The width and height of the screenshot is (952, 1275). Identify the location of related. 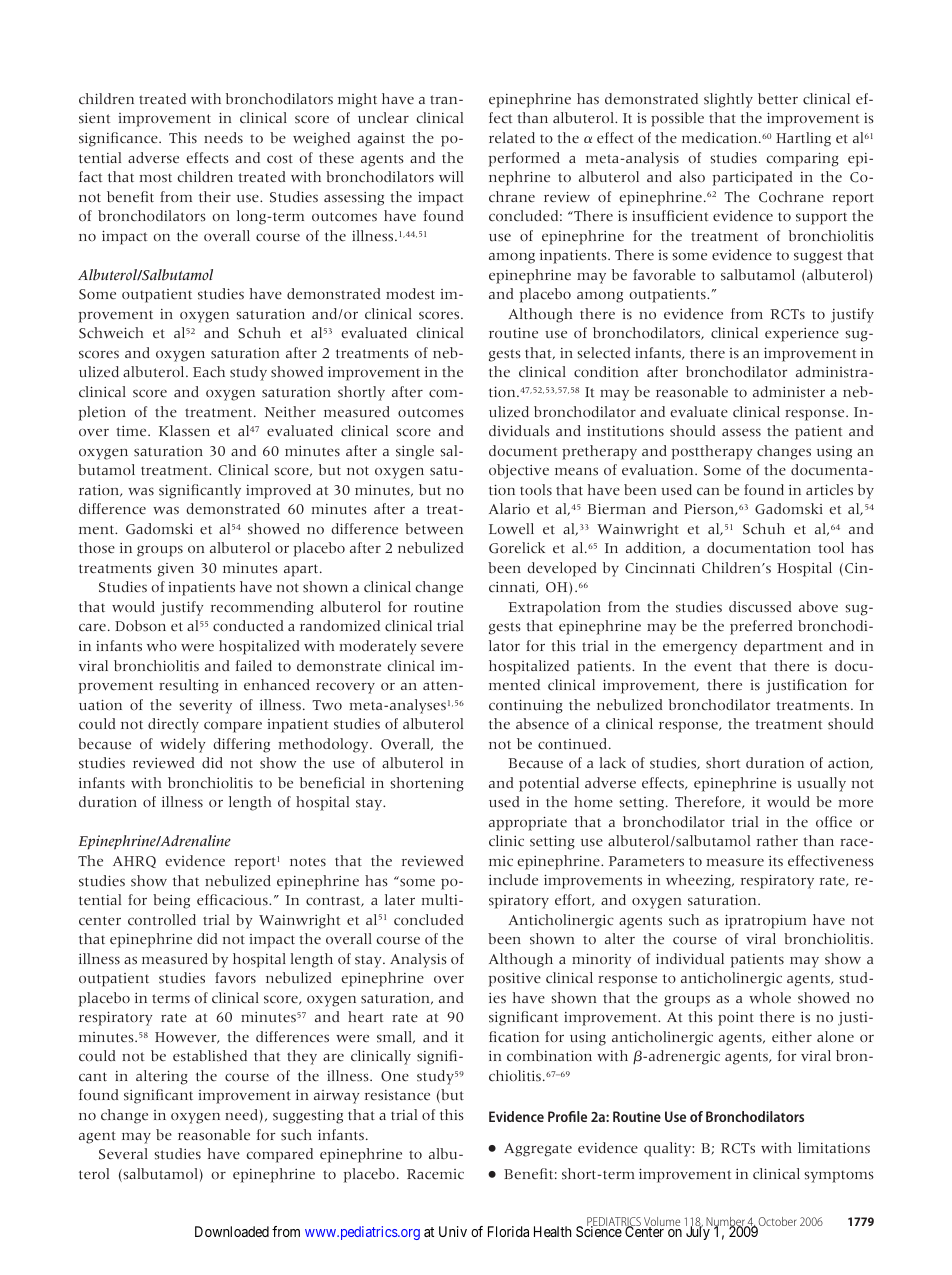
(512, 138).
